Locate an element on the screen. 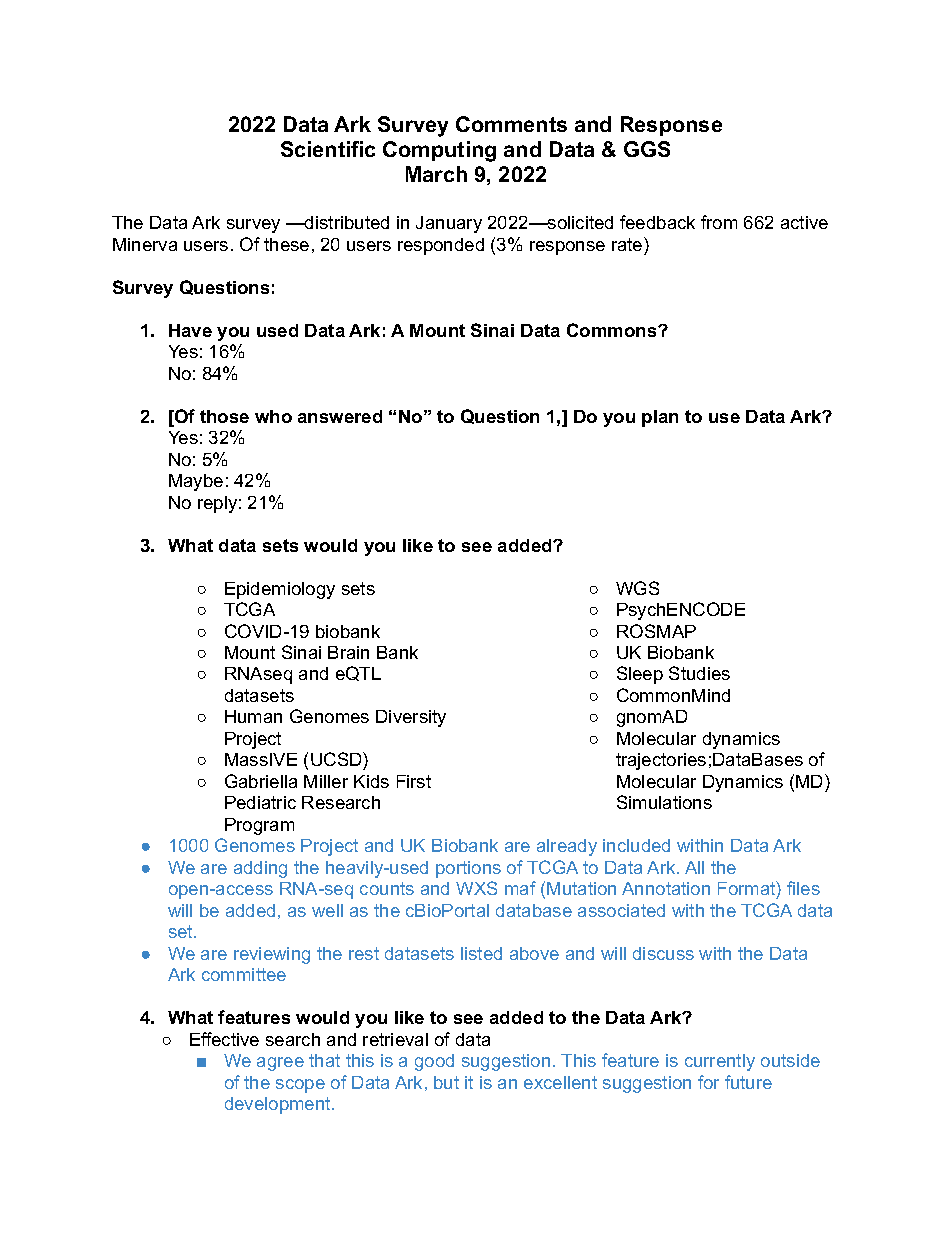  First is located at coordinates (414, 781).
